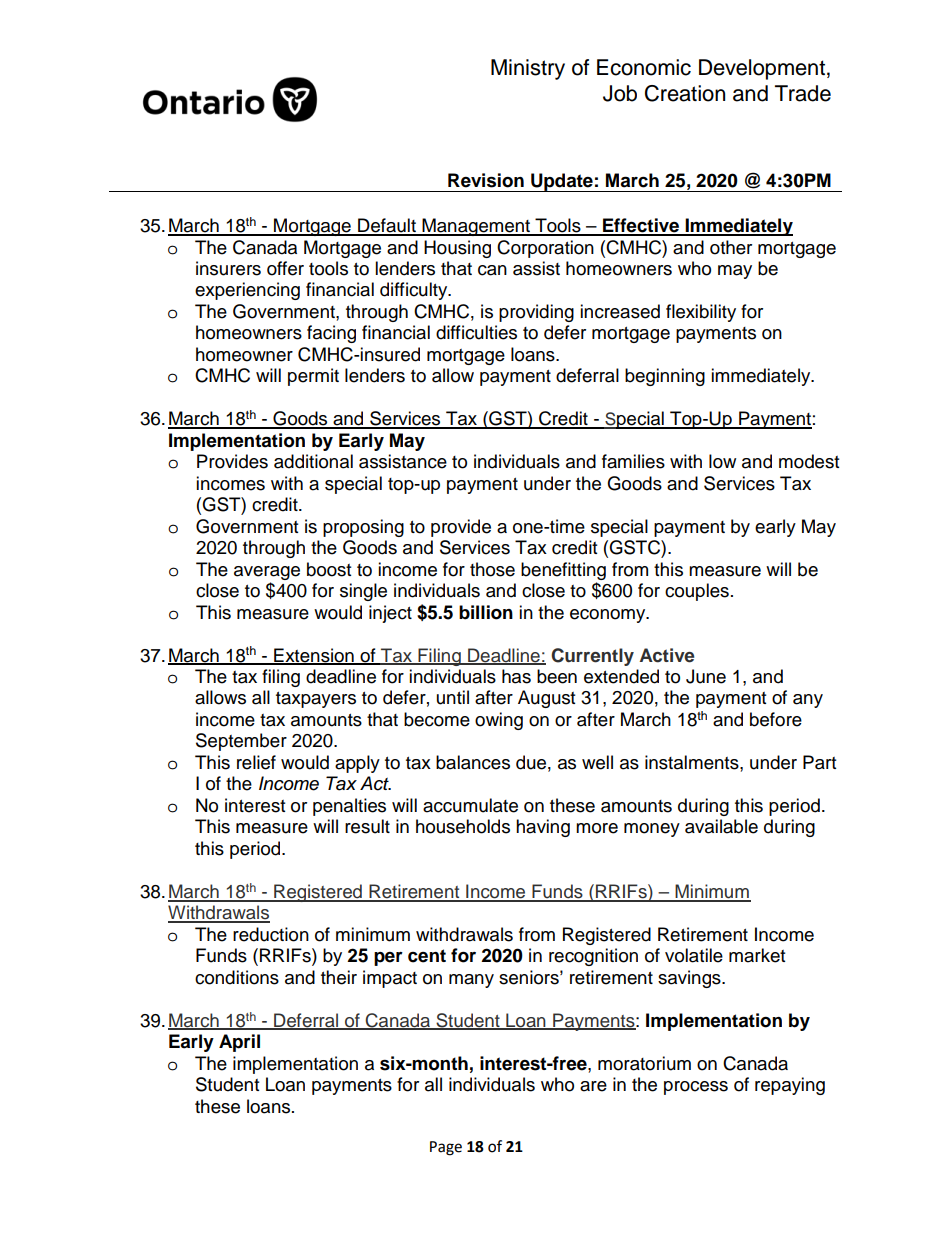 The height and width of the screenshot is (1233, 952). What do you see at coordinates (387, 226) in the screenshot?
I see `Default` at bounding box center [387, 226].
